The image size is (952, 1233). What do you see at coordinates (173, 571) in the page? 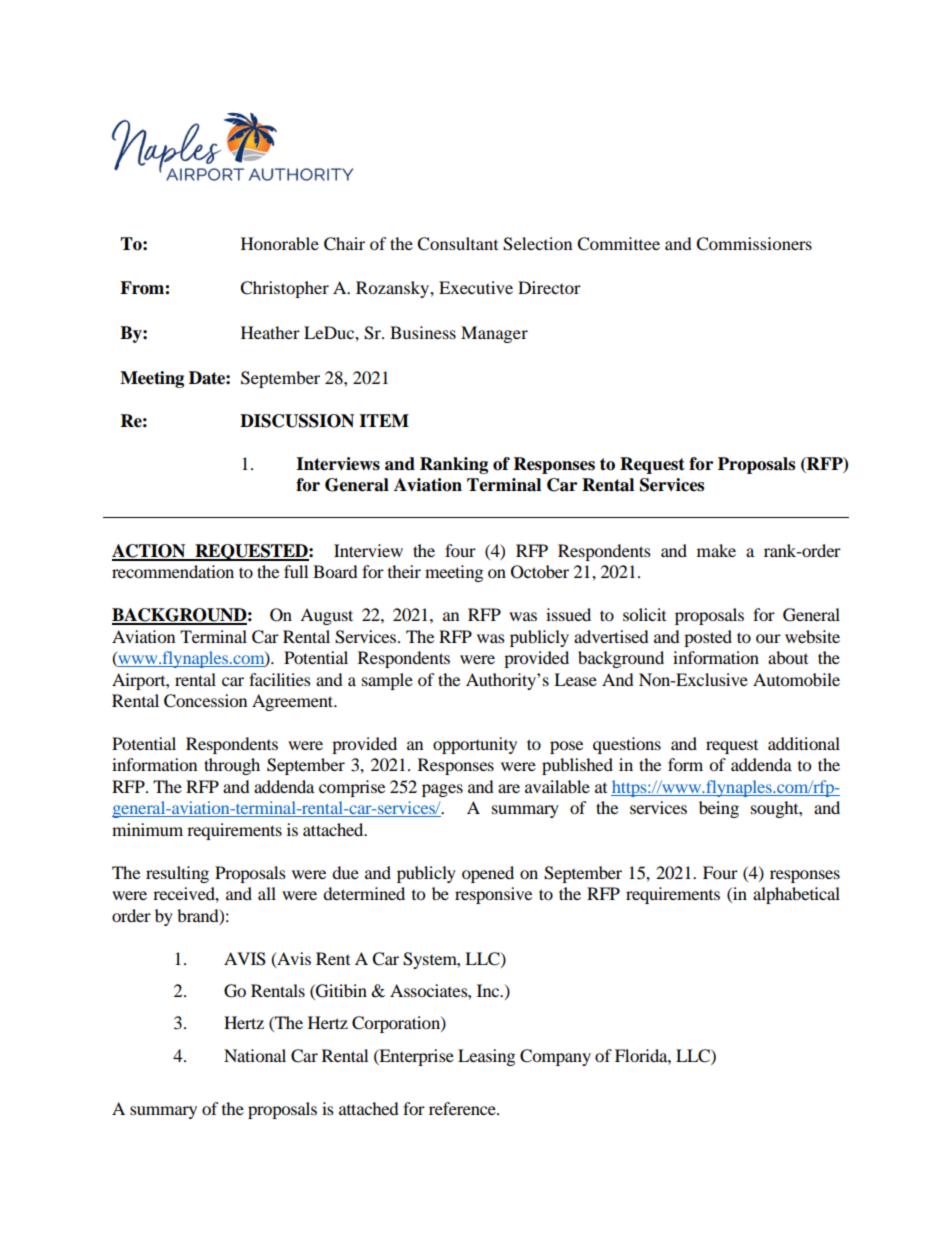
I see `recommendation` at bounding box center [173, 571].
